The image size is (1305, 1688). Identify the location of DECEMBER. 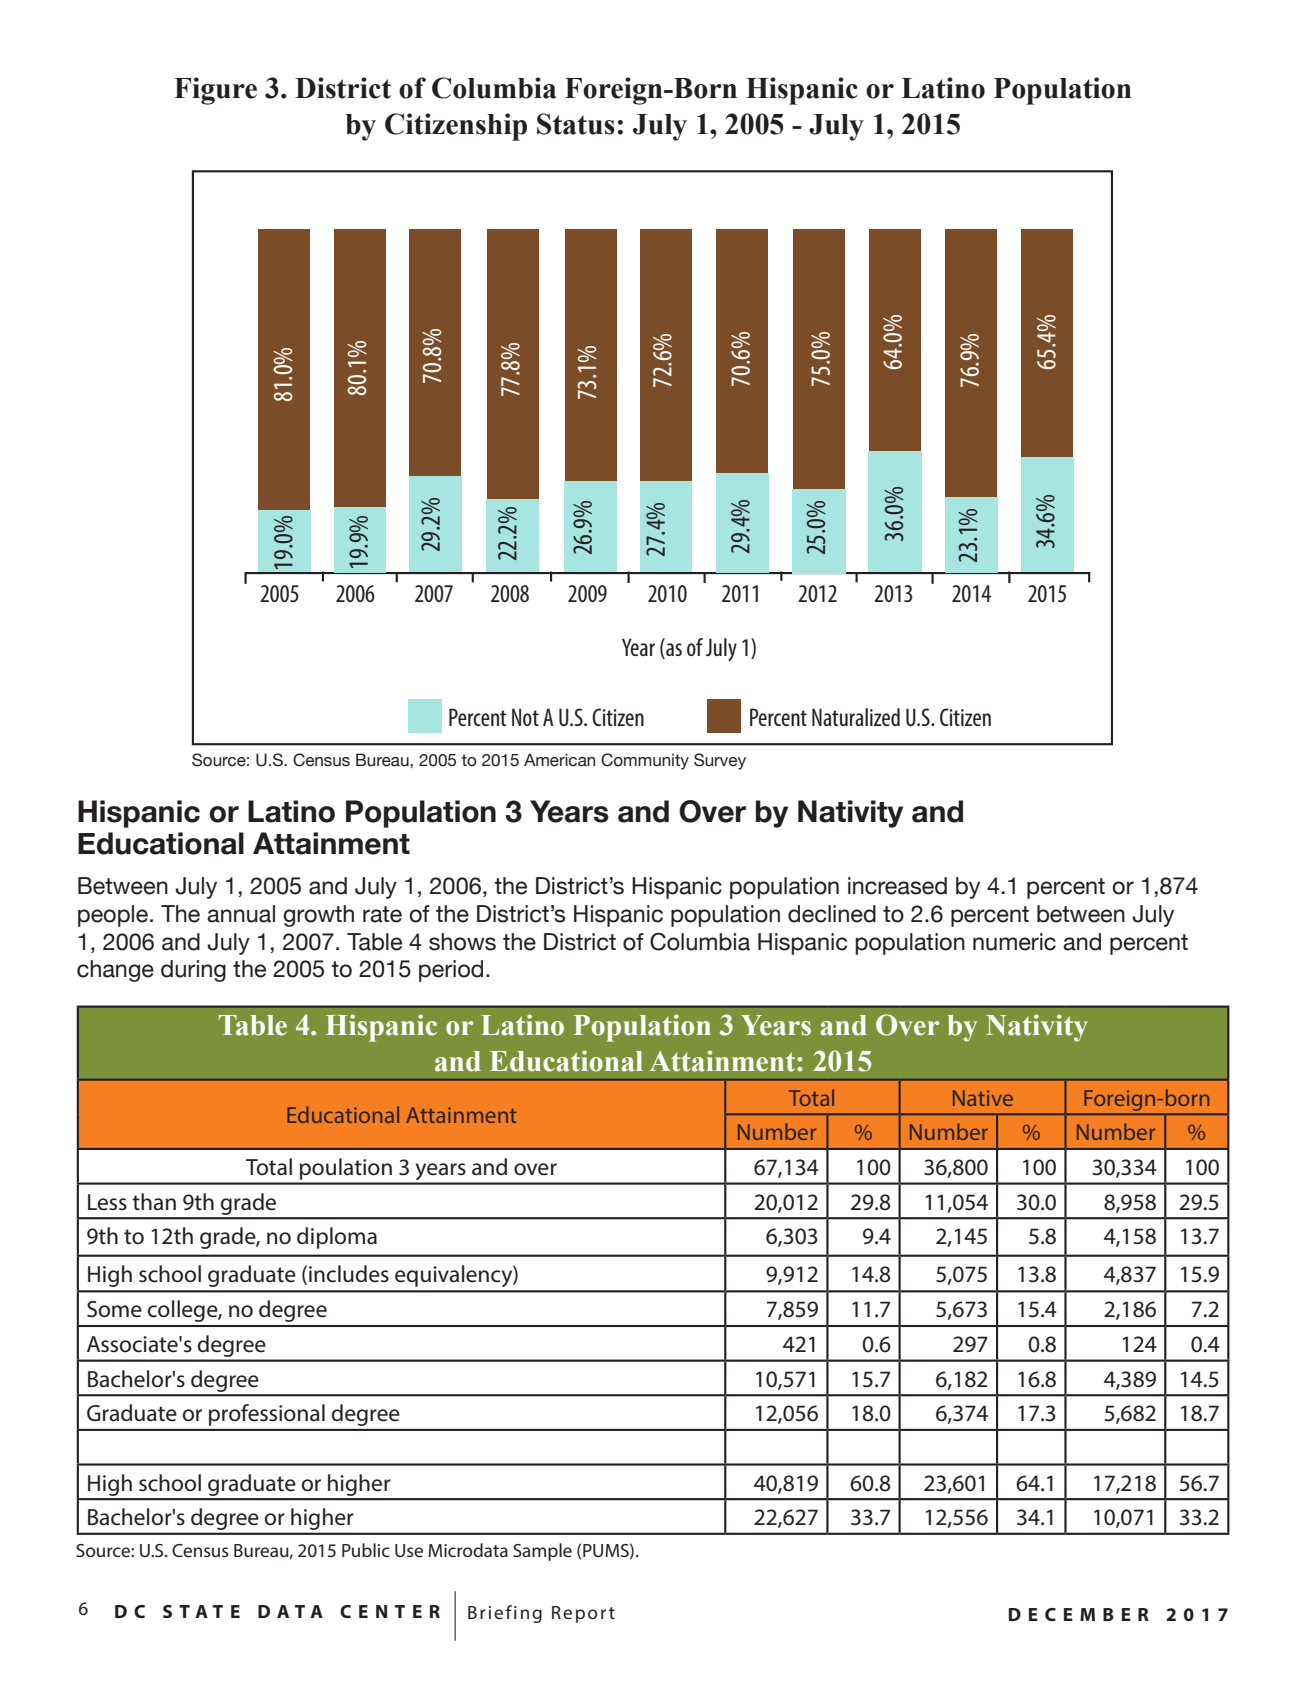
(1079, 1614).
